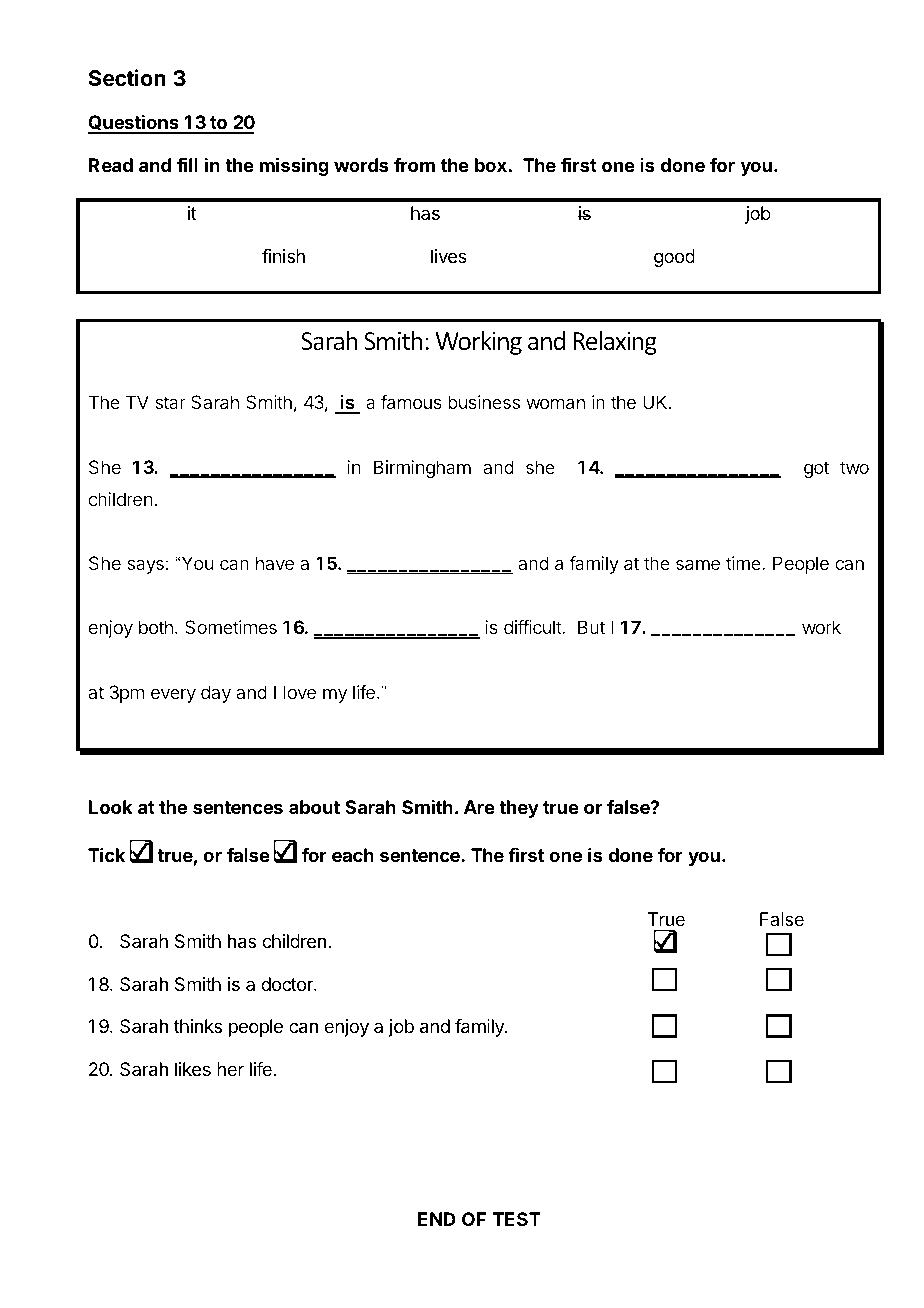 The image size is (924, 1308). I want to click on Questions, so click(134, 124).
